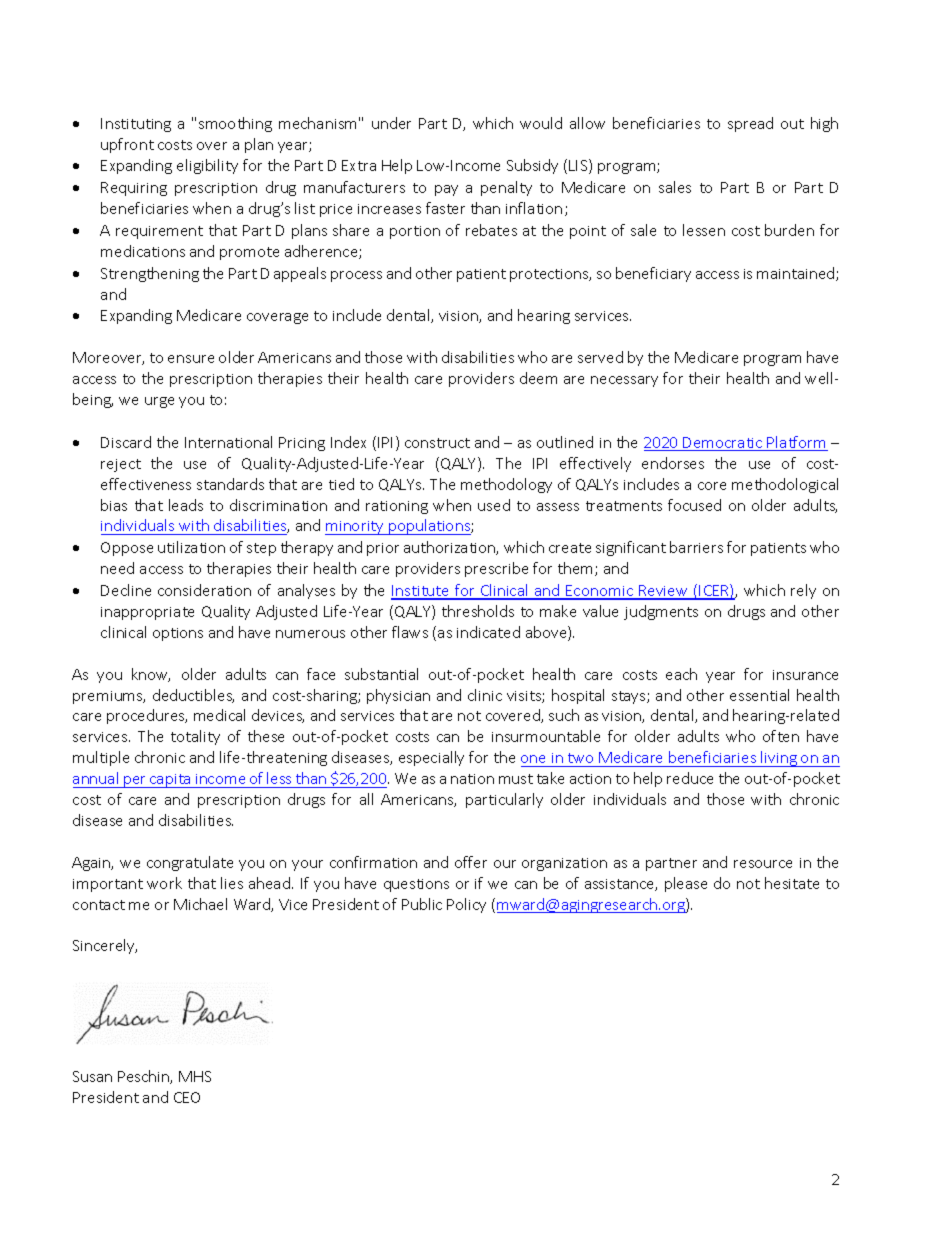 The width and height of the page is (952, 1233). Describe the element at coordinates (446, 190) in the page. I see `pay` at that location.
